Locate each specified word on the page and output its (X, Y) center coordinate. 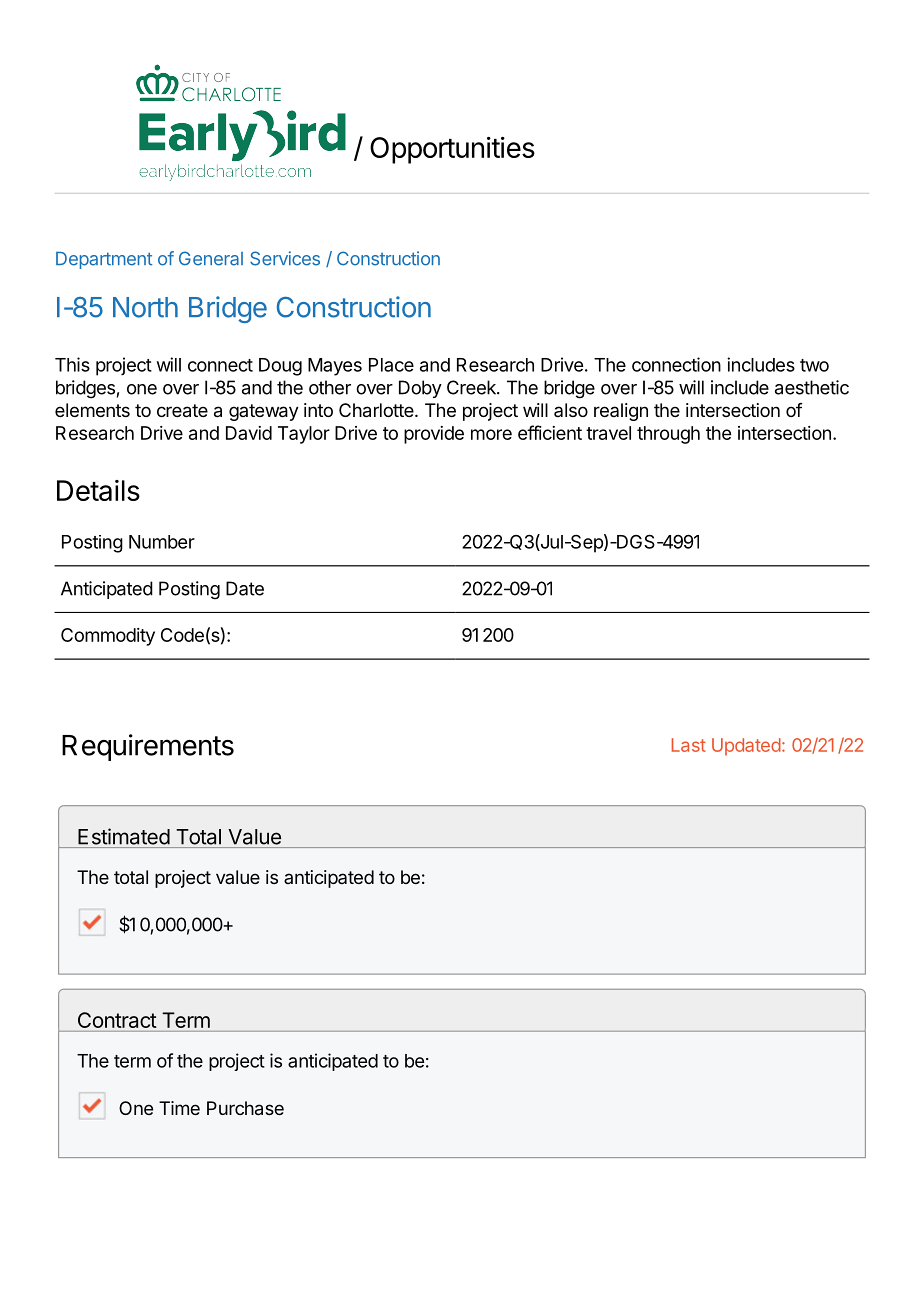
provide (434, 435)
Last (689, 745)
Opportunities (452, 150)
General (211, 258)
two (814, 365)
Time (179, 1108)
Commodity (108, 637)
